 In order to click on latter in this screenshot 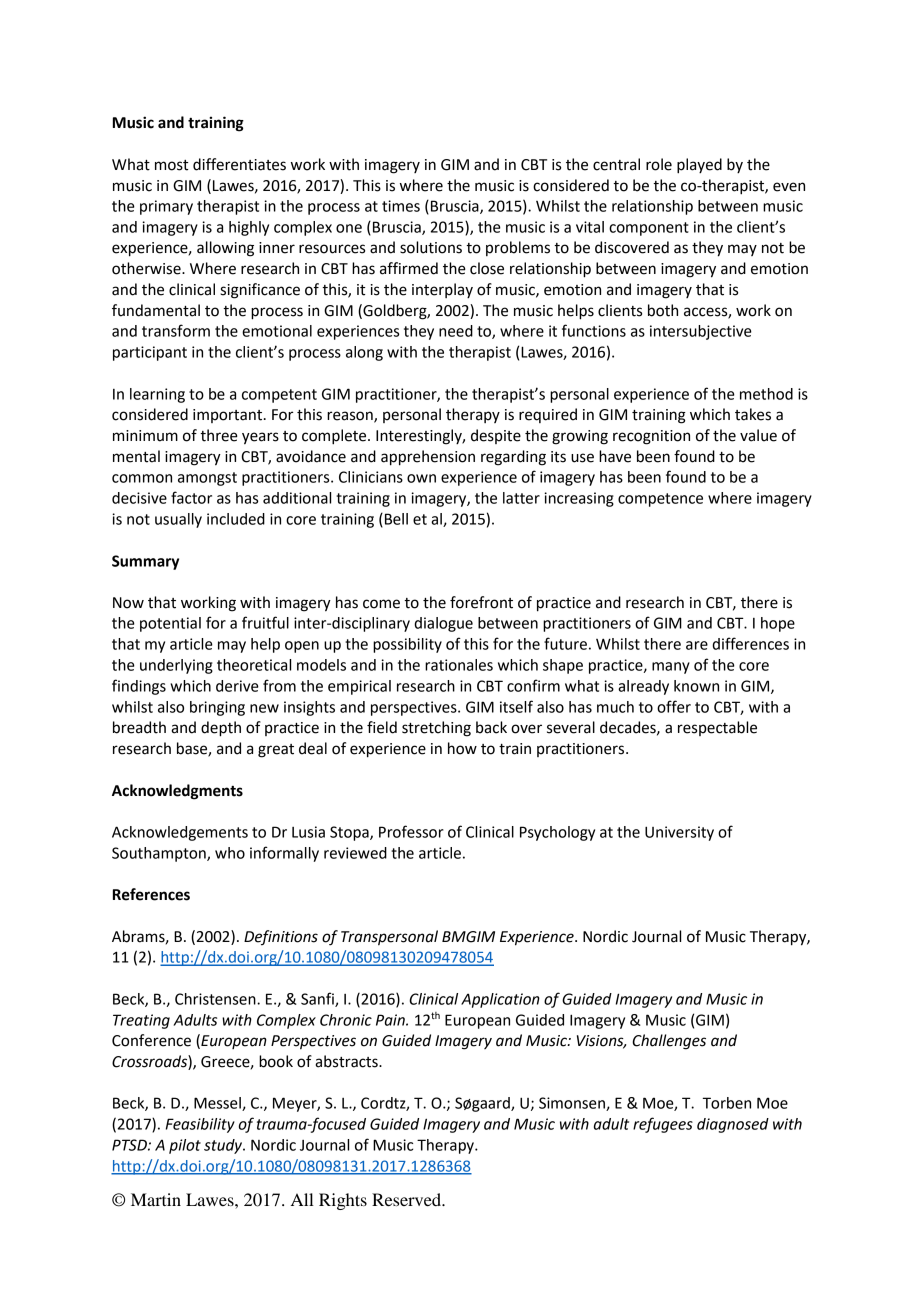, I will do `click(521, 498)`.
